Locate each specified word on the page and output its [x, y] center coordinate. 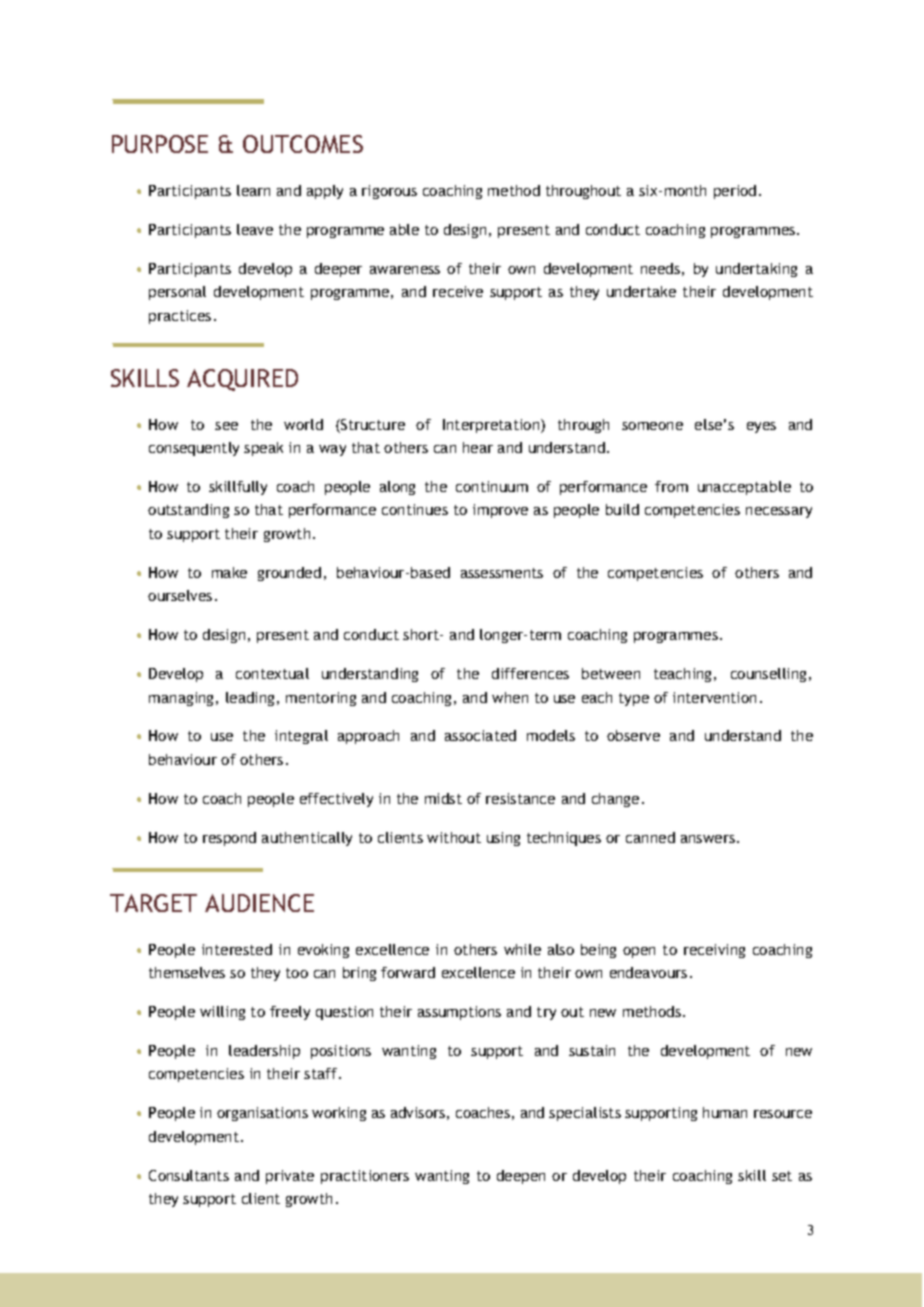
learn [253, 190]
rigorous [389, 192]
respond [229, 839]
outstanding [188, 511]
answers [708, 839]
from [671, 486]
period [735, 192]
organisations [262, 1114]
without [454, 837]
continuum [492, 486]
